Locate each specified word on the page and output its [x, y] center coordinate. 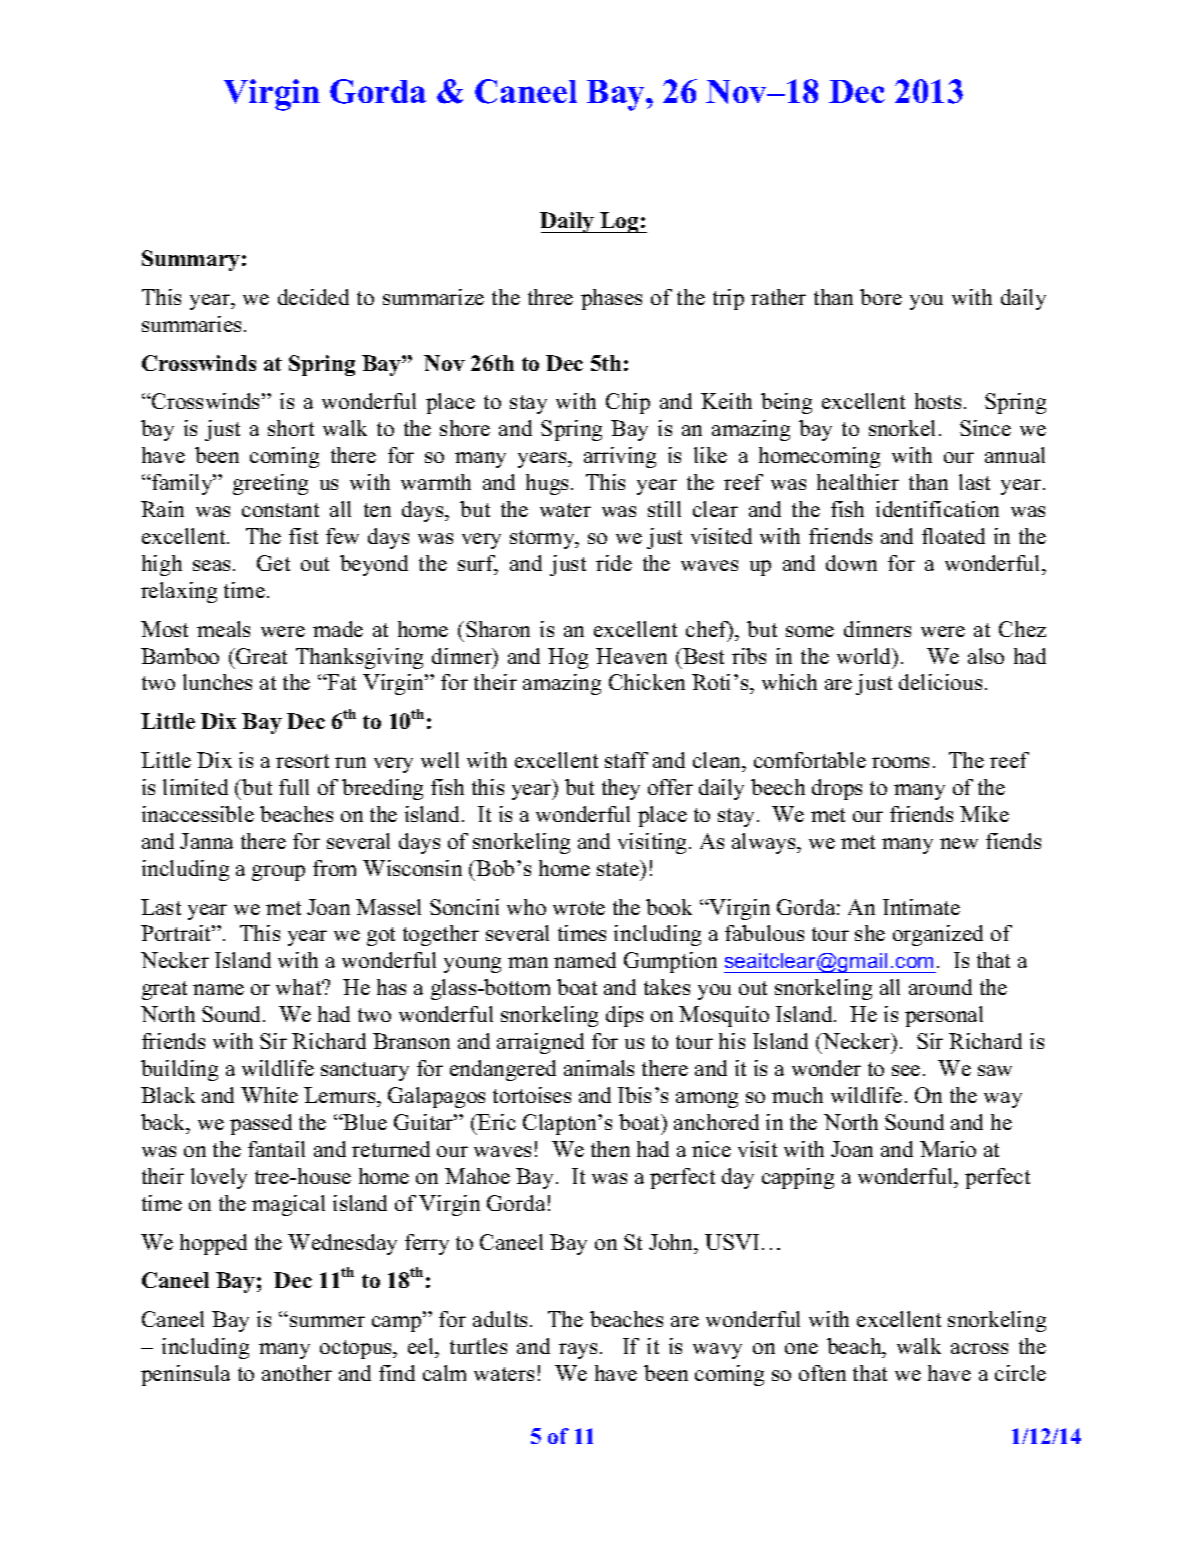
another [297, 1373]
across [979, 1348]
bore [881, 297]
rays [578, 1351]
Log [619, 222]
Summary [191, 260]
